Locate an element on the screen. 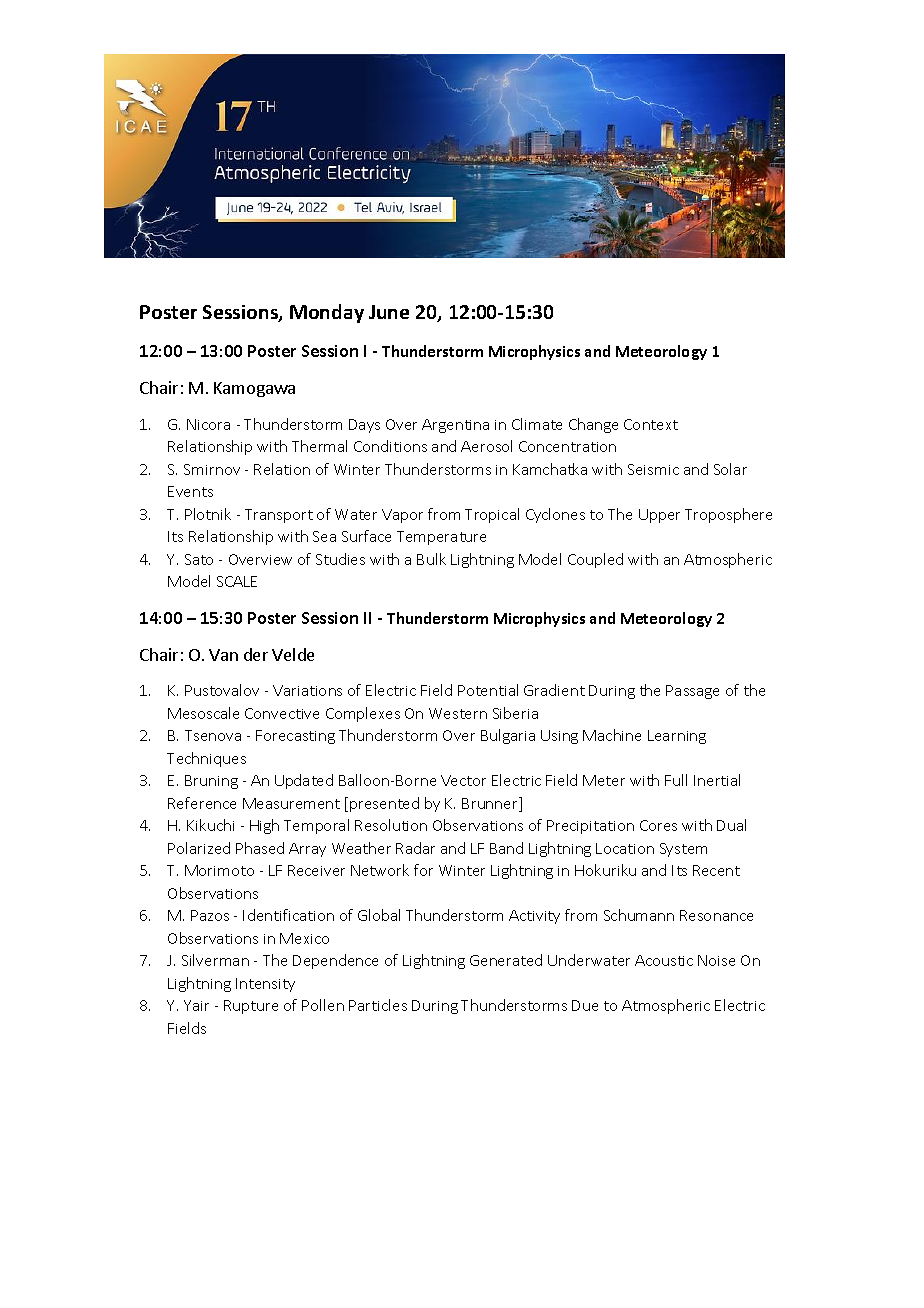 This screenshot has height=1308, width=924. Generated is located at coordinates (506, 960).
